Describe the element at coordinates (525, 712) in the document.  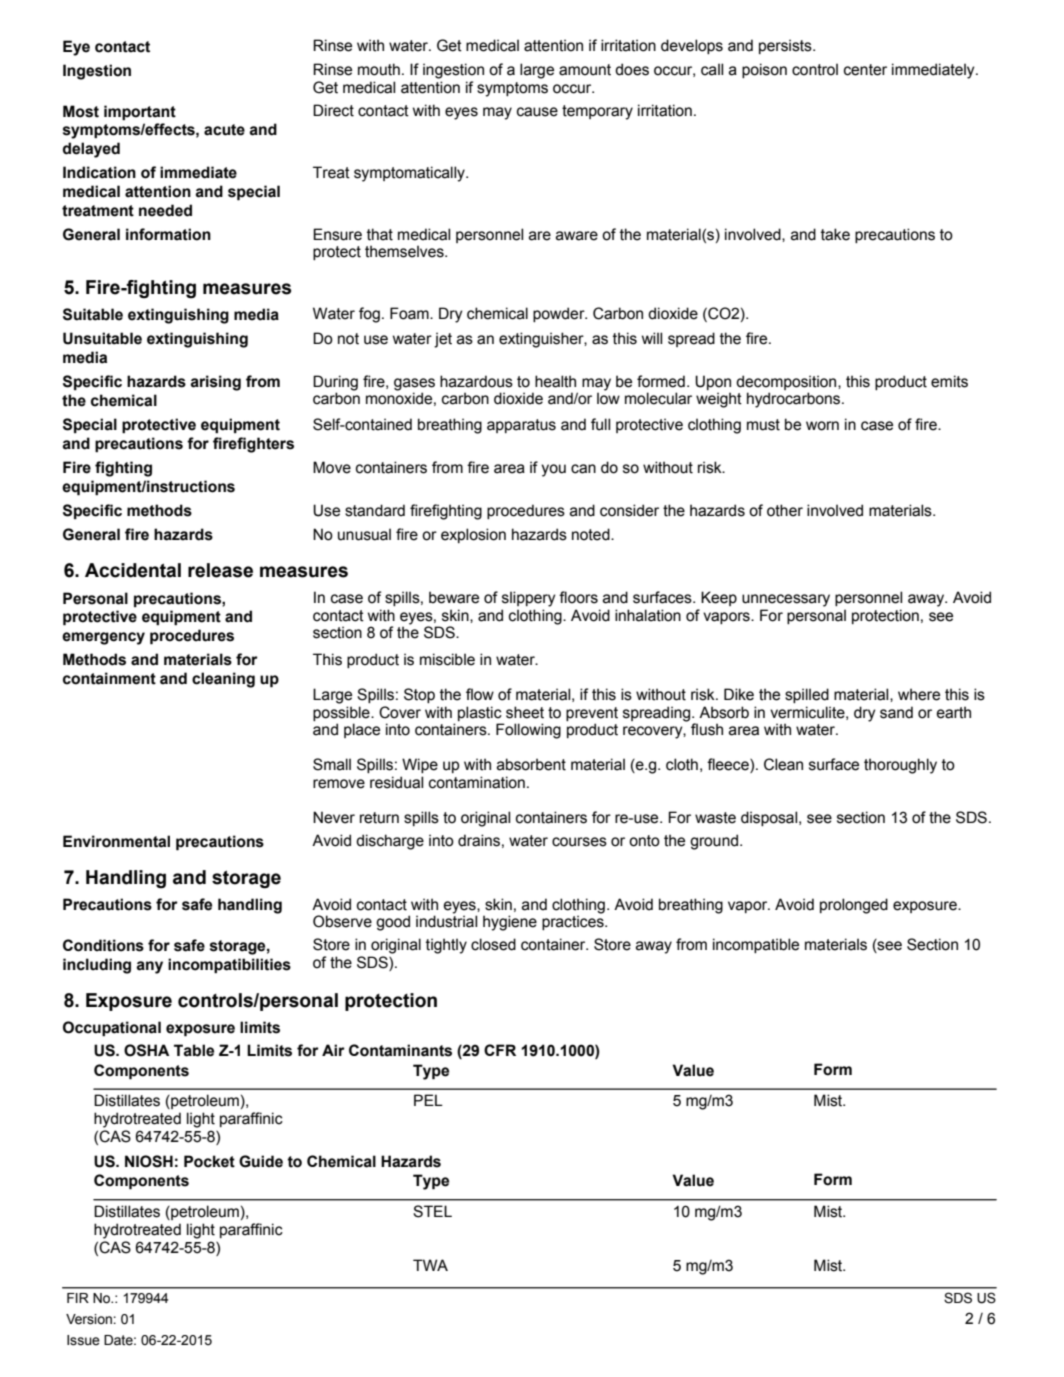
I see `sheet` at that location.
